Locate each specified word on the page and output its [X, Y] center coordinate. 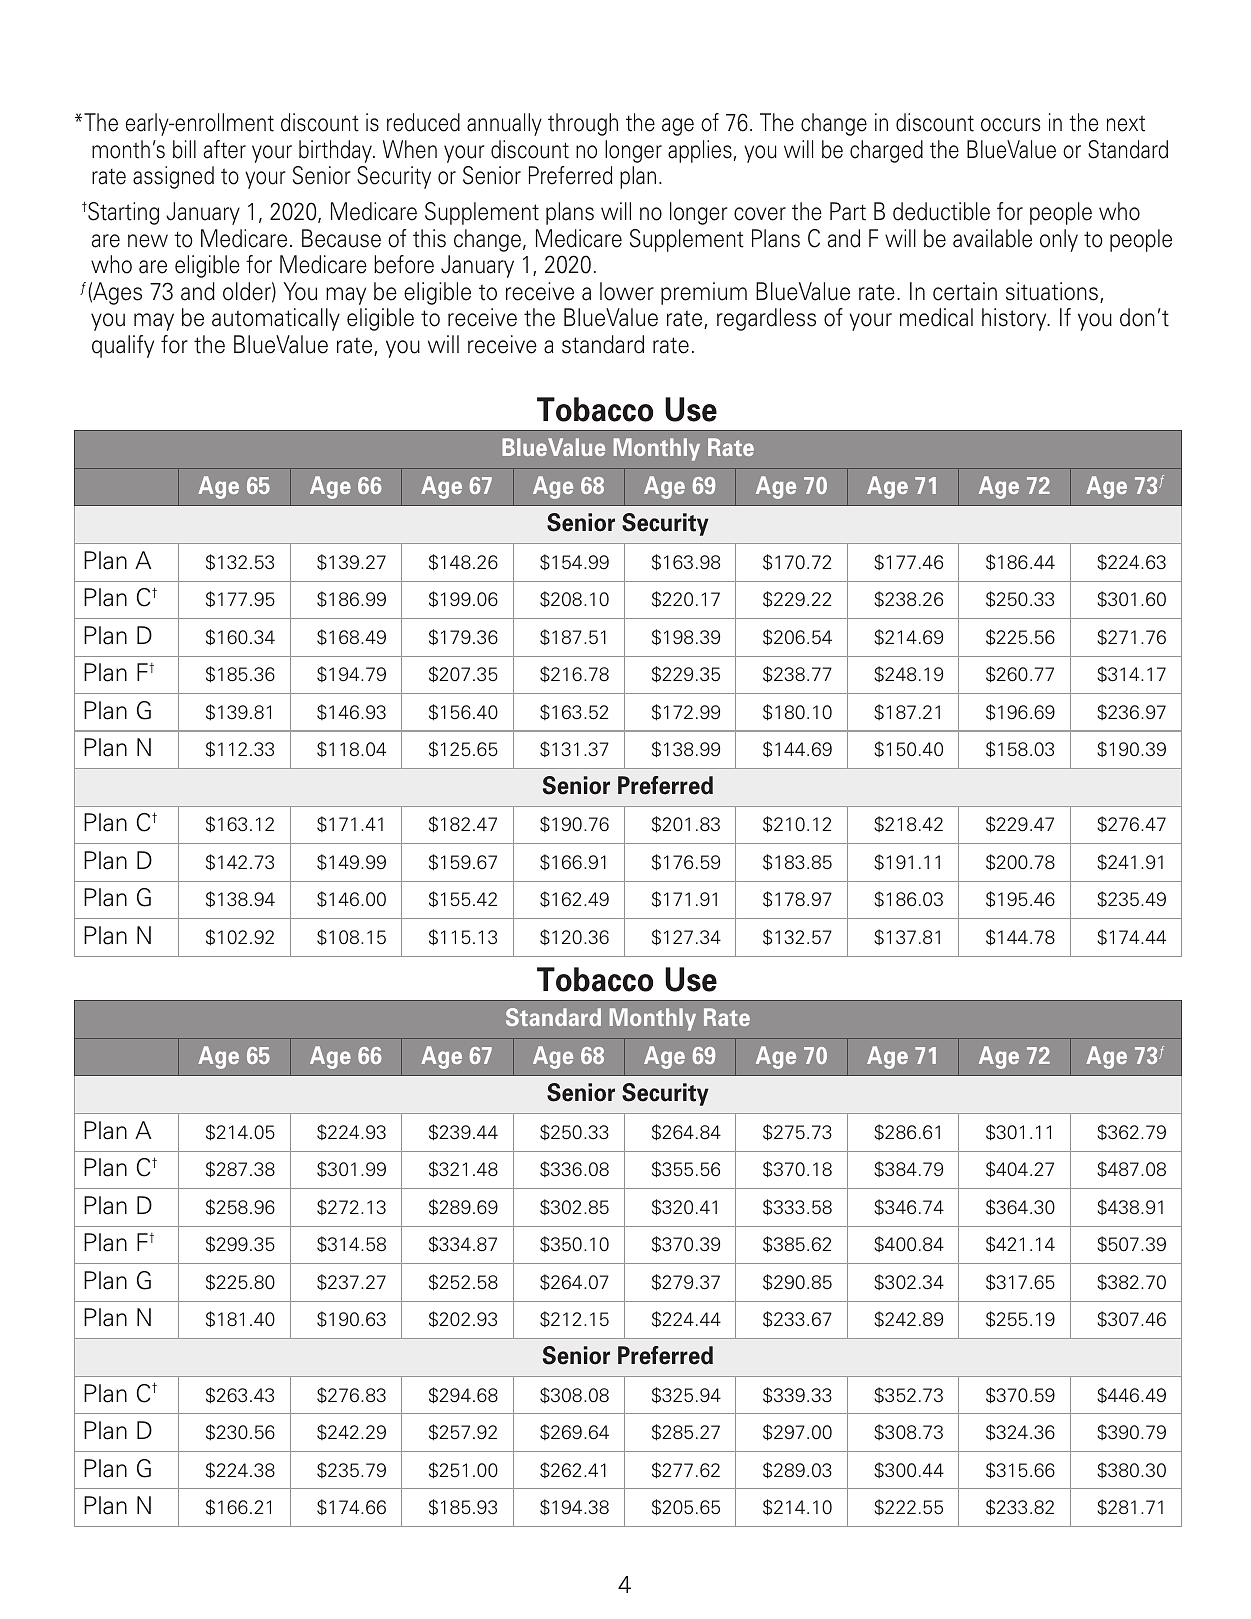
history [1015, 319]
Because [341, 238]
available [992, 238]
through [583, 124]
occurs [1011, 125]
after [225, 149]
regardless [766, 319]
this [429, 238]
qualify [123, 346]
